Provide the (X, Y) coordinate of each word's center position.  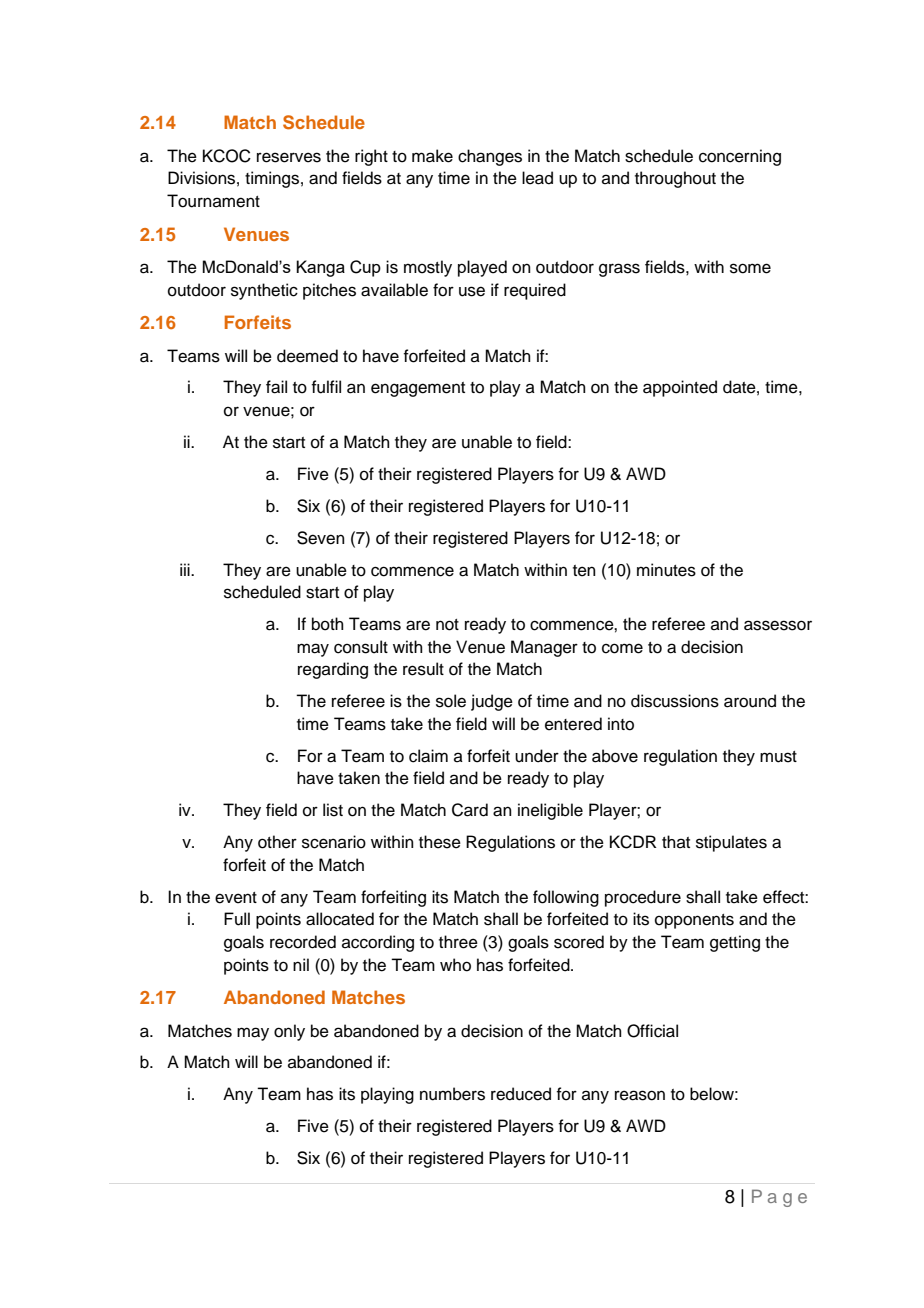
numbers (452, 1094)
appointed (680, 388)
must (778, 757)
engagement (418, 389)
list (333, 810)
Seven (321, 538)
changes (490, 157)
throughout (675, 179)
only (289, 1032)
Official (652, 1031)
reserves (289, 157)
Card (470, 810)
